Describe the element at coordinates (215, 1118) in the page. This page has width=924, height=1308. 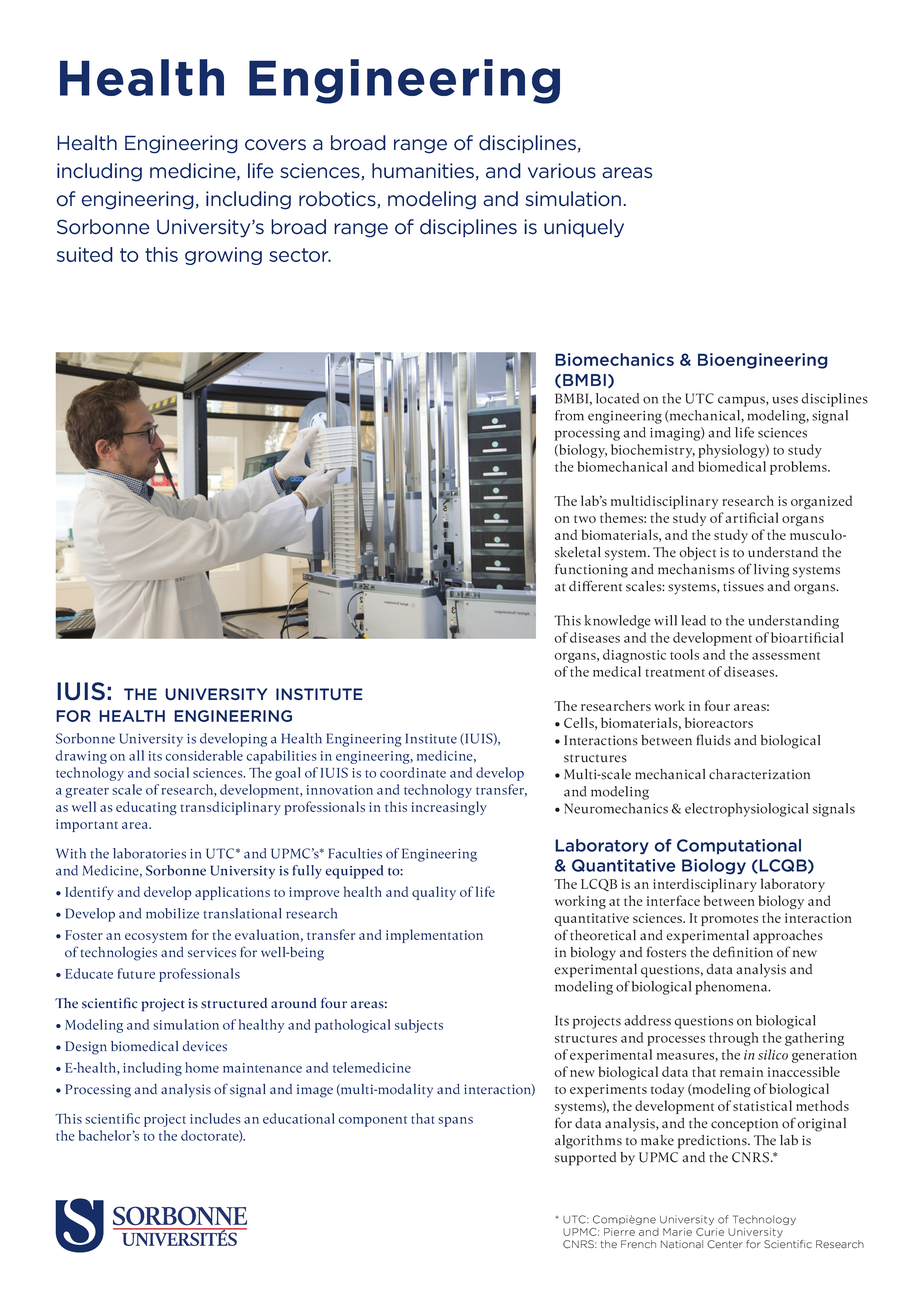
I see `includes` at that location.
